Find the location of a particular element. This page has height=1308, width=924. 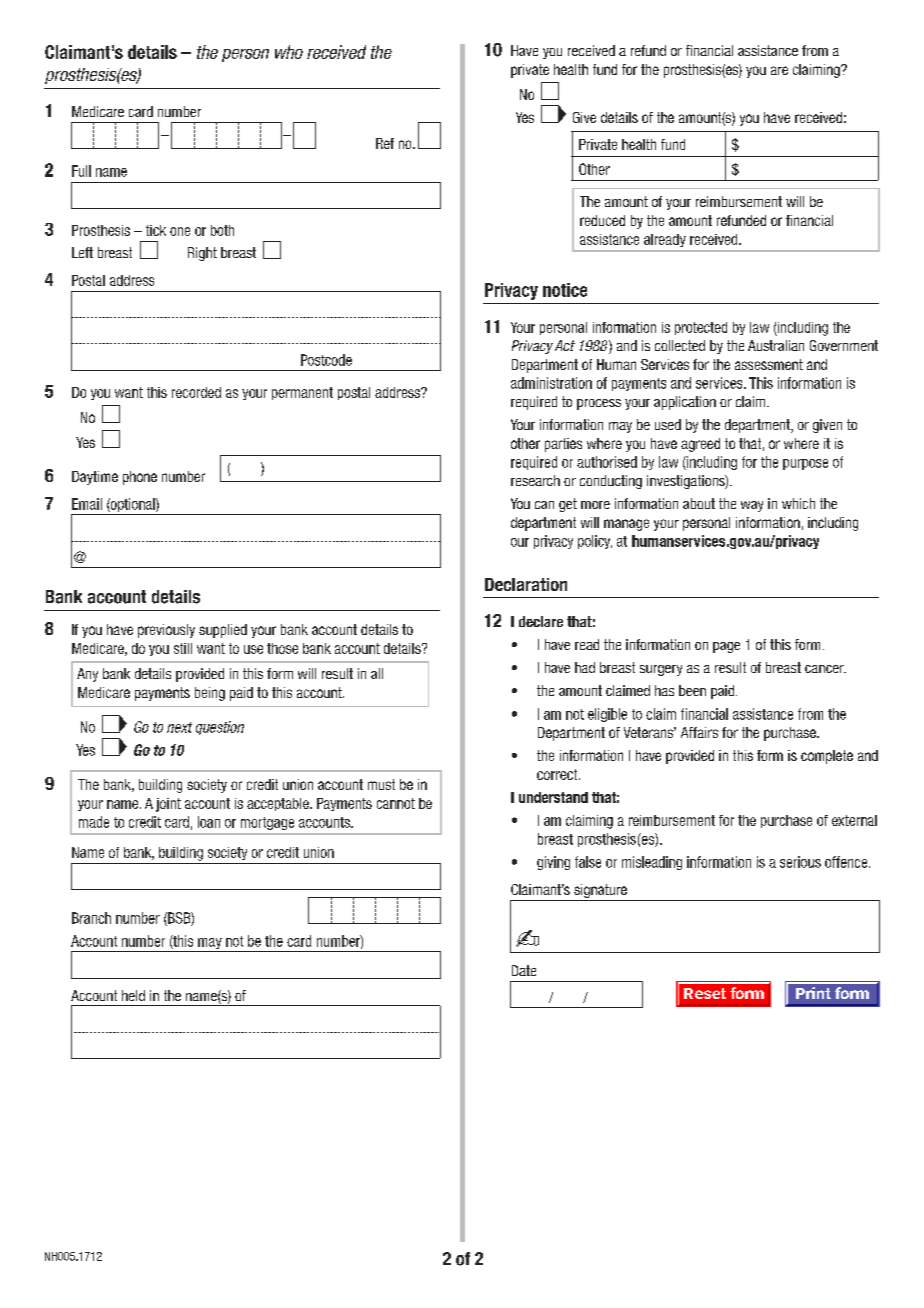

Affairs is located at coordinates (699, 732).
